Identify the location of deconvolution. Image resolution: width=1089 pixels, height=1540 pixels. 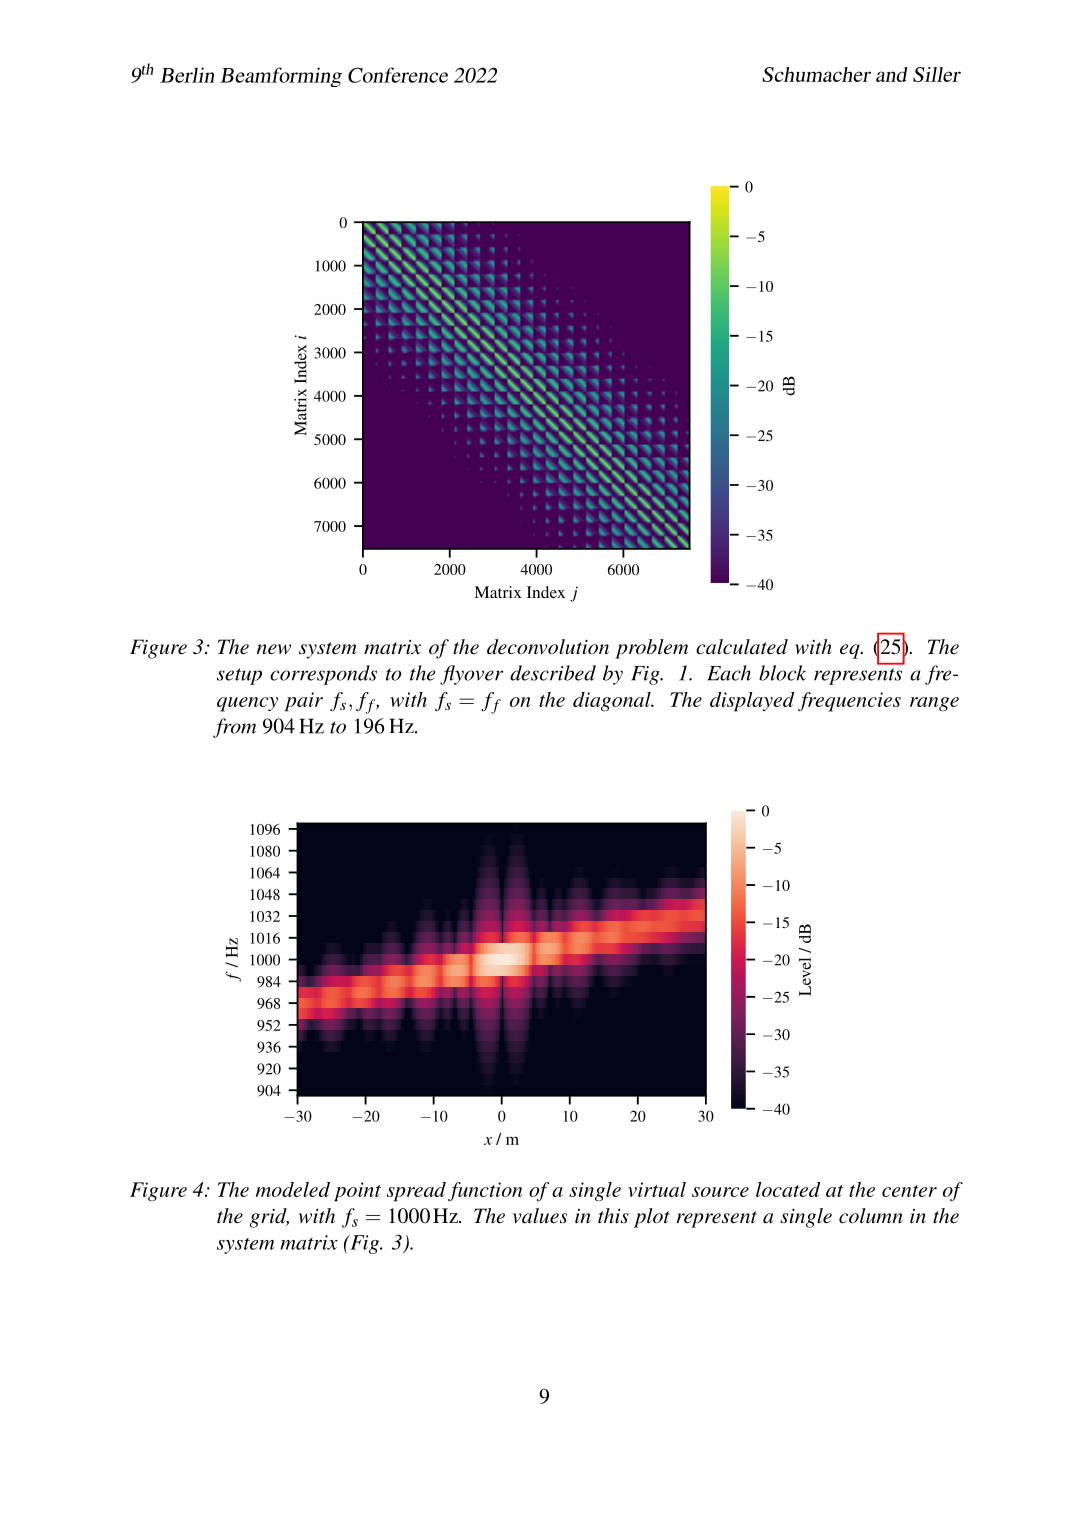
(548, 647).
